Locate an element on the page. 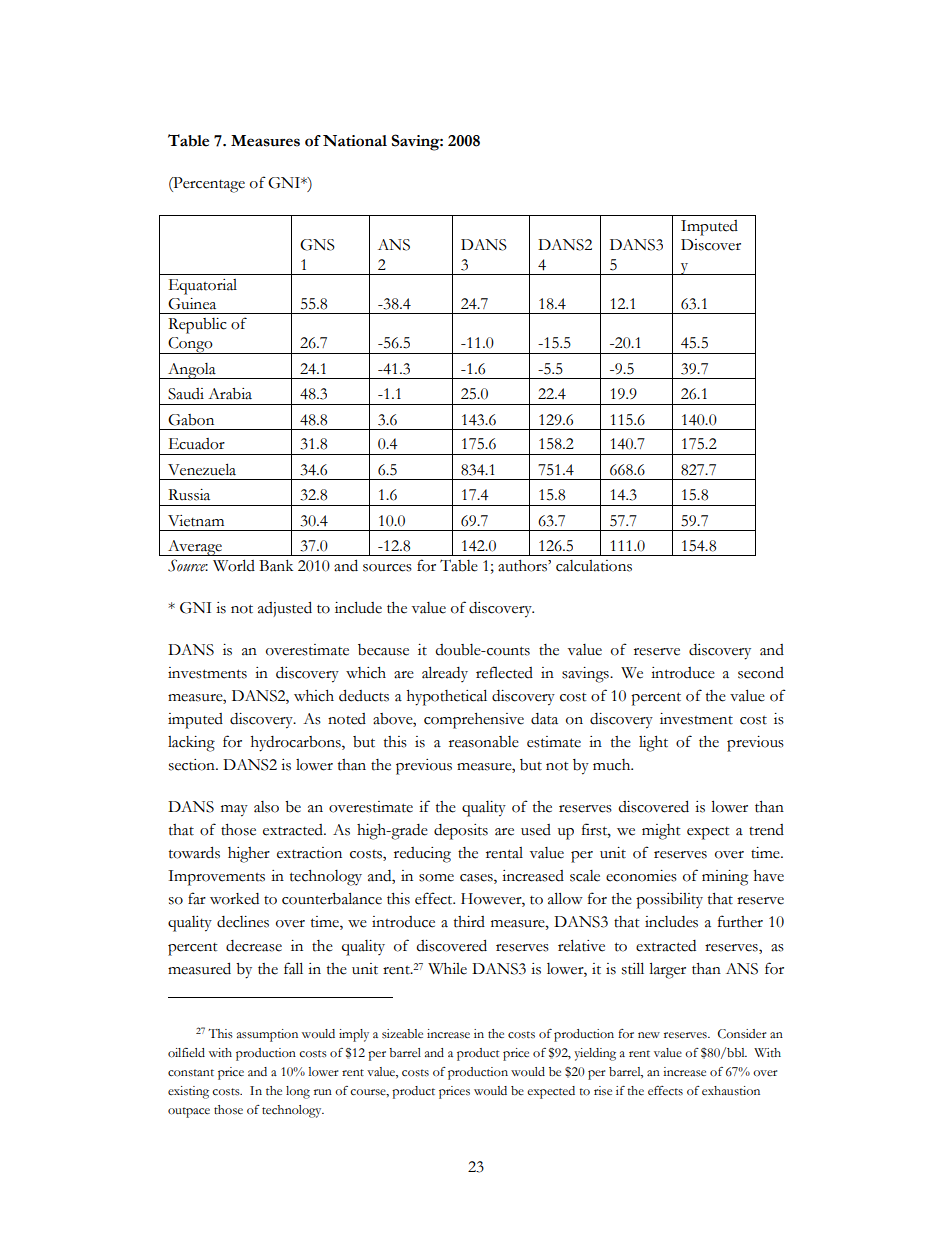  long is located at coordinates (298, 1092).
